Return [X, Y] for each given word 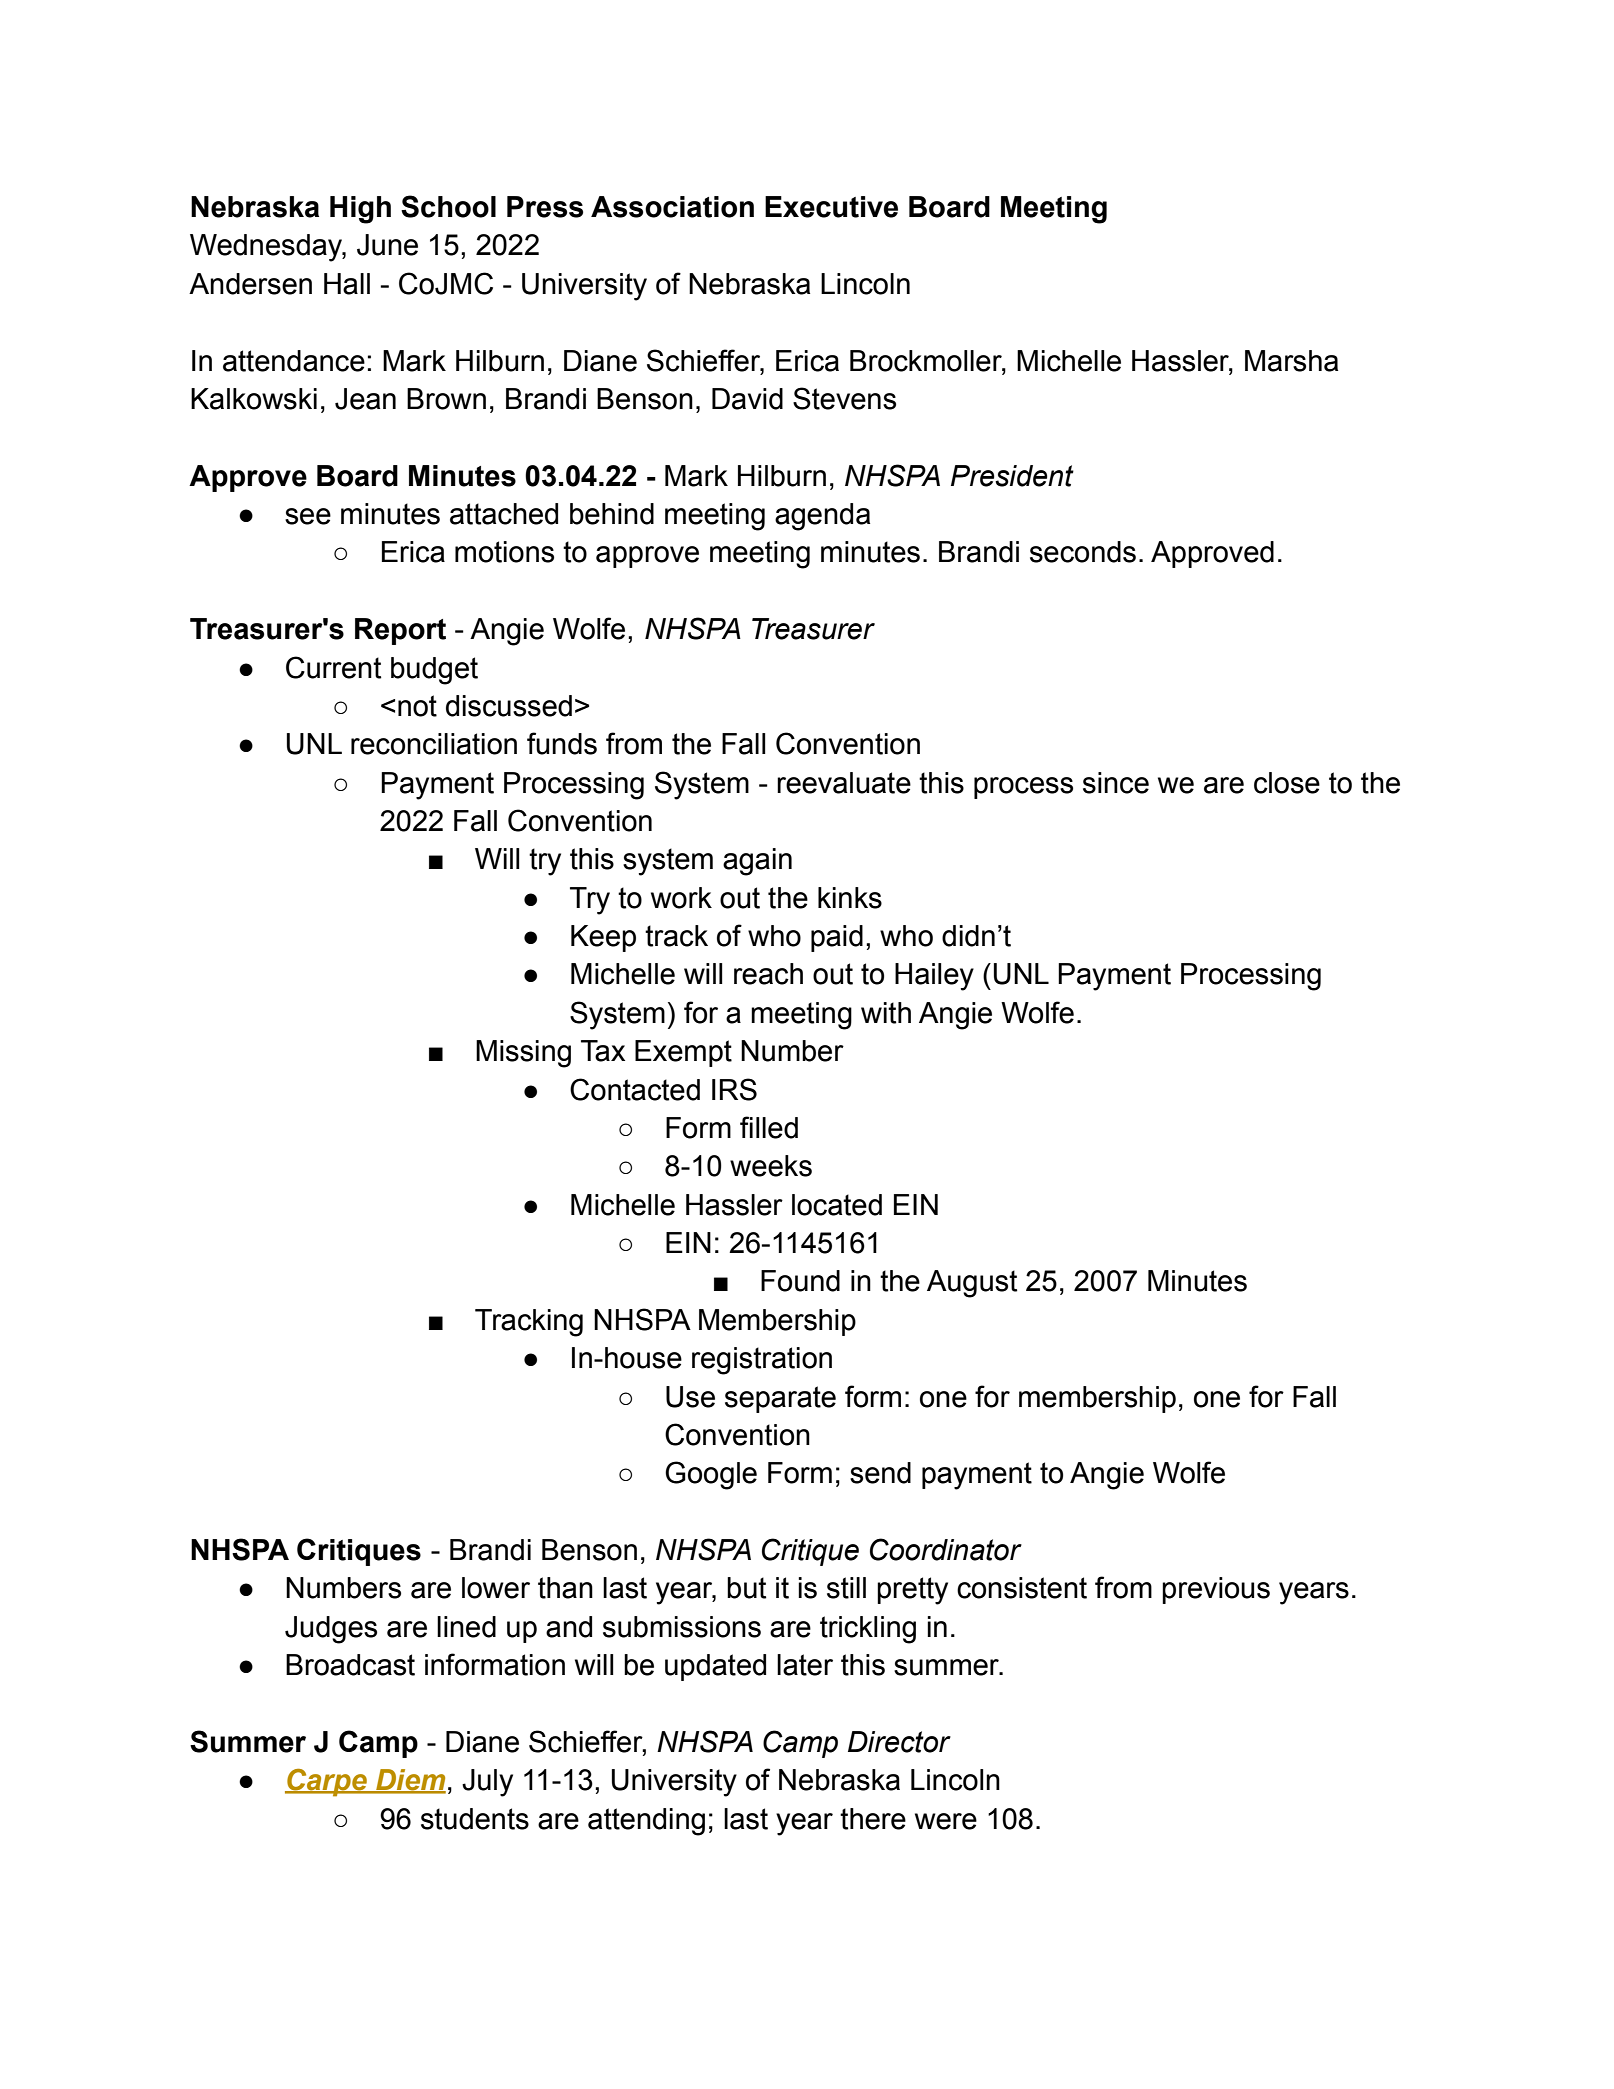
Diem [410, 1781]
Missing [523, 1054]
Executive [831, 207]
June [387, 245]
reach [768, 974]
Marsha [1291, 361]
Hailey [934, 977]
